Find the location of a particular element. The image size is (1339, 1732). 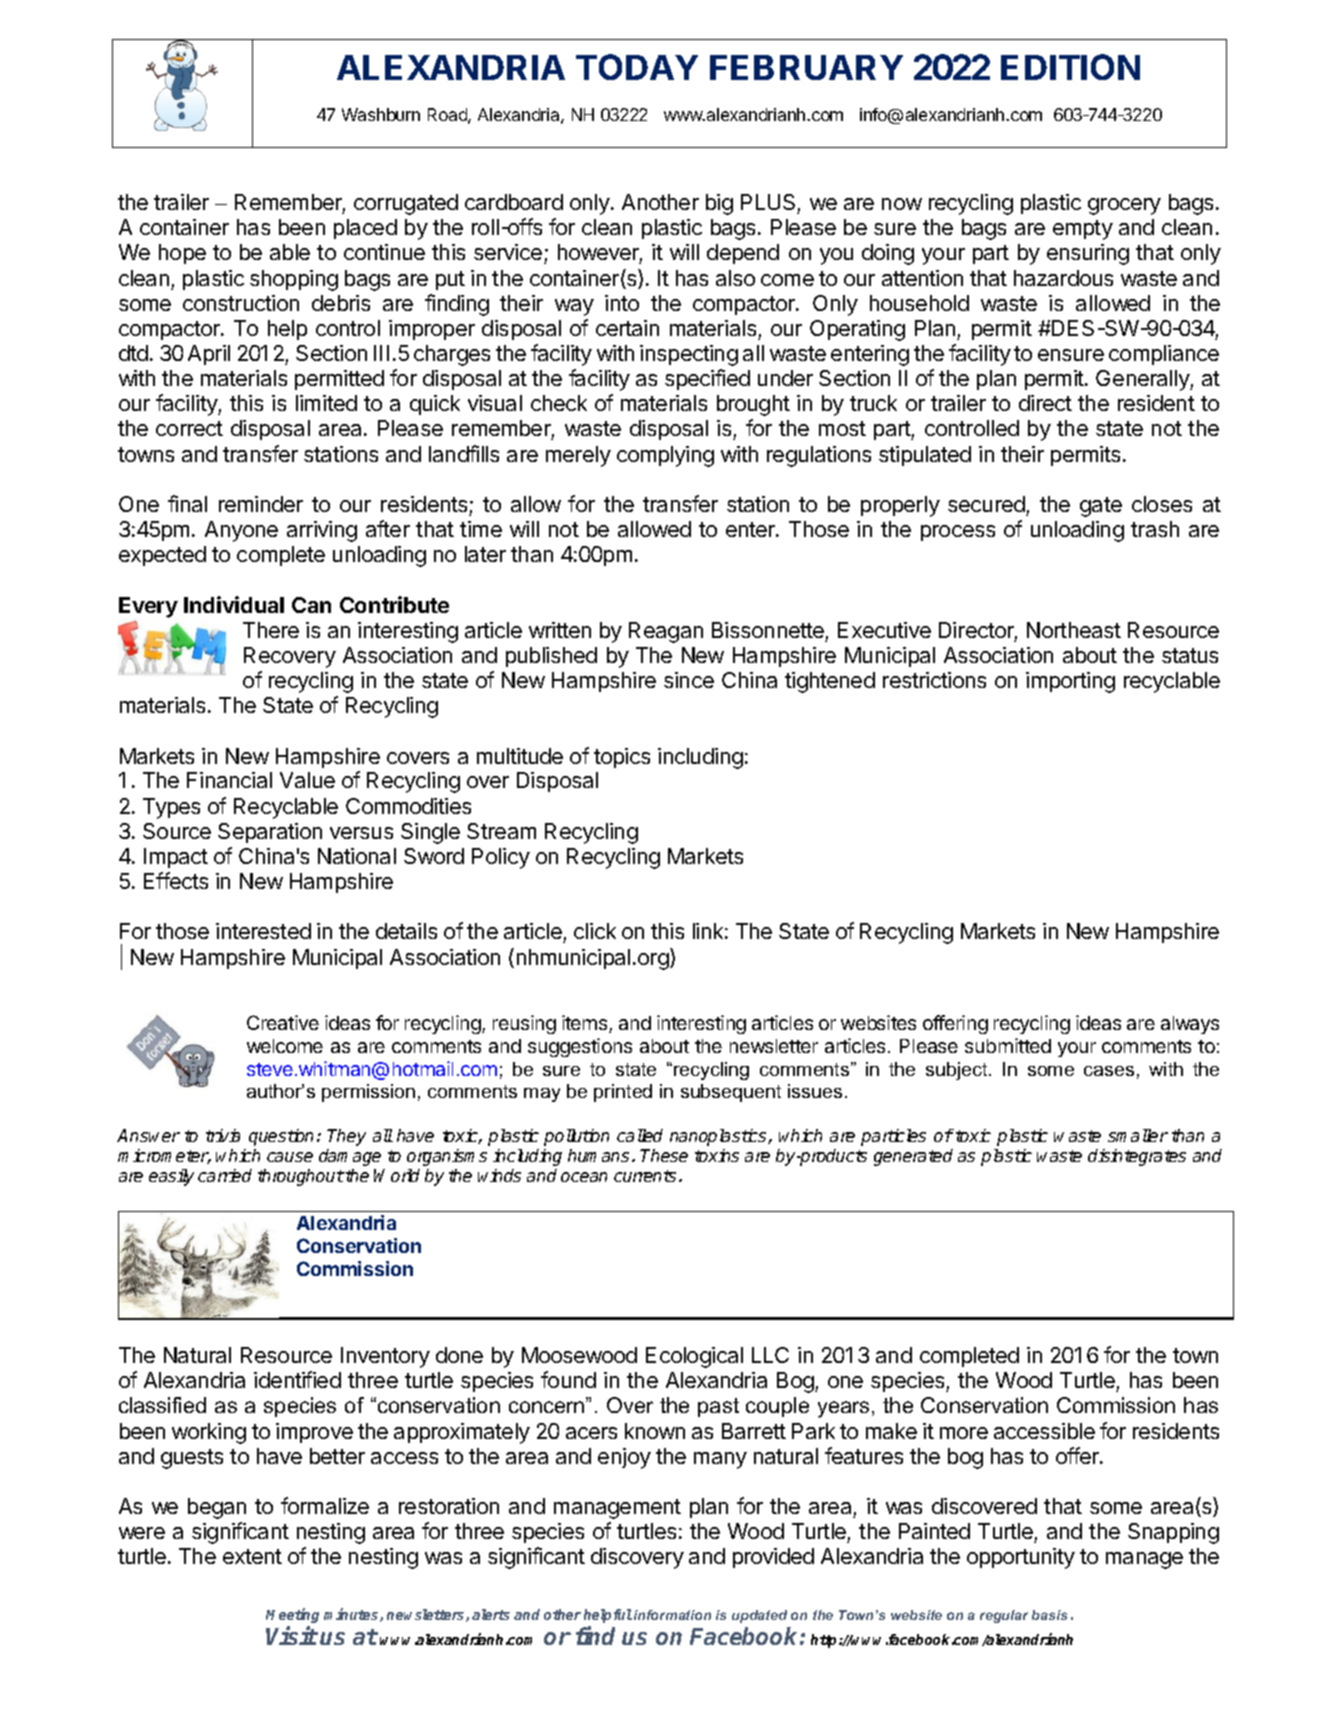

topics is located at coordinates (622, 758).
